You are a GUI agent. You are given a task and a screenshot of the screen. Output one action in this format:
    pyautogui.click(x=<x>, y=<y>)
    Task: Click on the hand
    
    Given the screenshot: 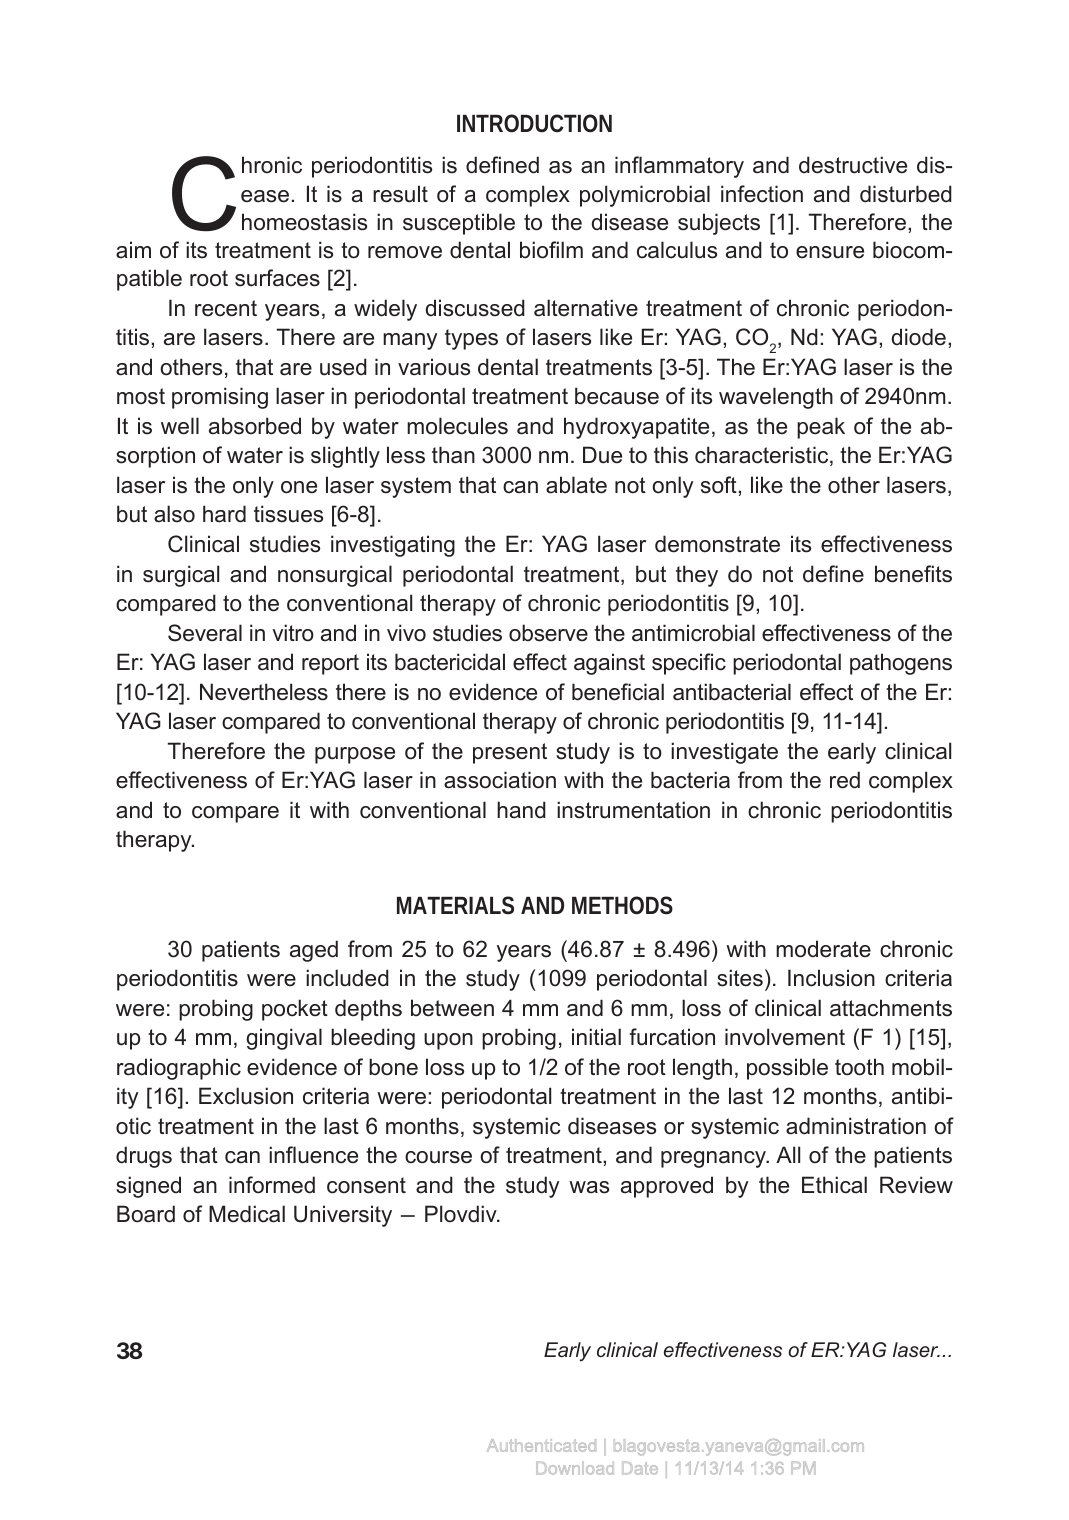 What is the action you would take?
    pyautogui.click(x=521, y=810)
